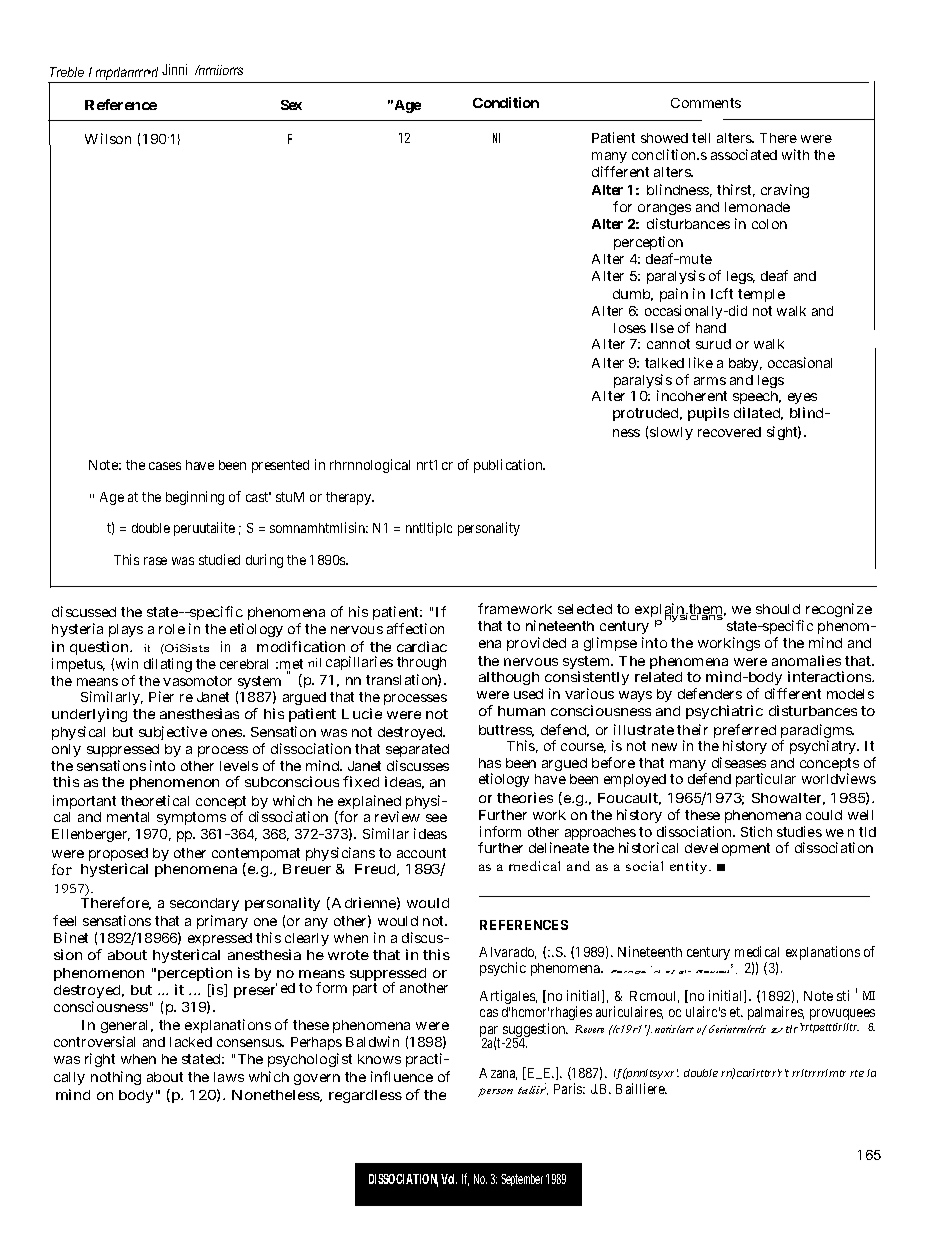 The height and width of the image is (1238, 952). I want to click on laws, so click(229, 1077).
